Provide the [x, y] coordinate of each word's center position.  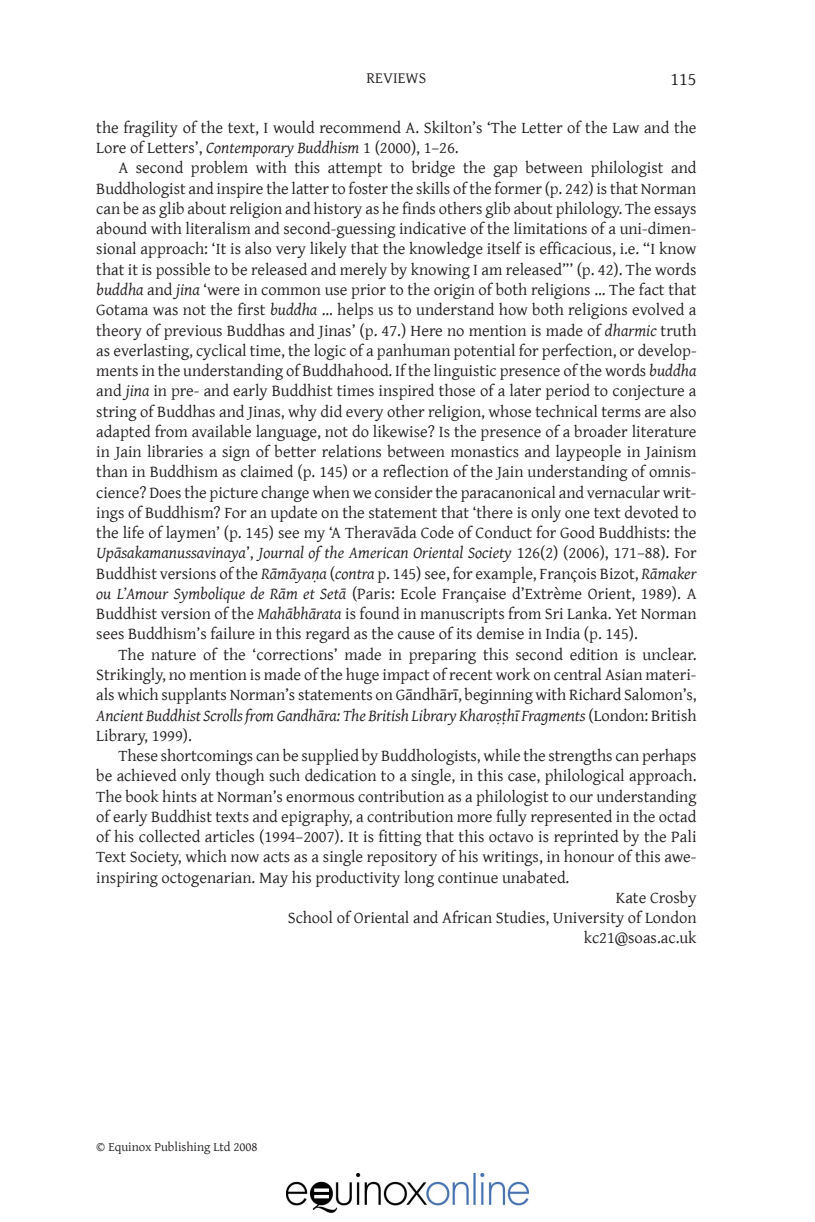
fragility [151, 128]
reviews [396, 78]
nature [173, 655]
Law [626, 128]
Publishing [182, 1147]
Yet [626, 614]
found [380, 613]
